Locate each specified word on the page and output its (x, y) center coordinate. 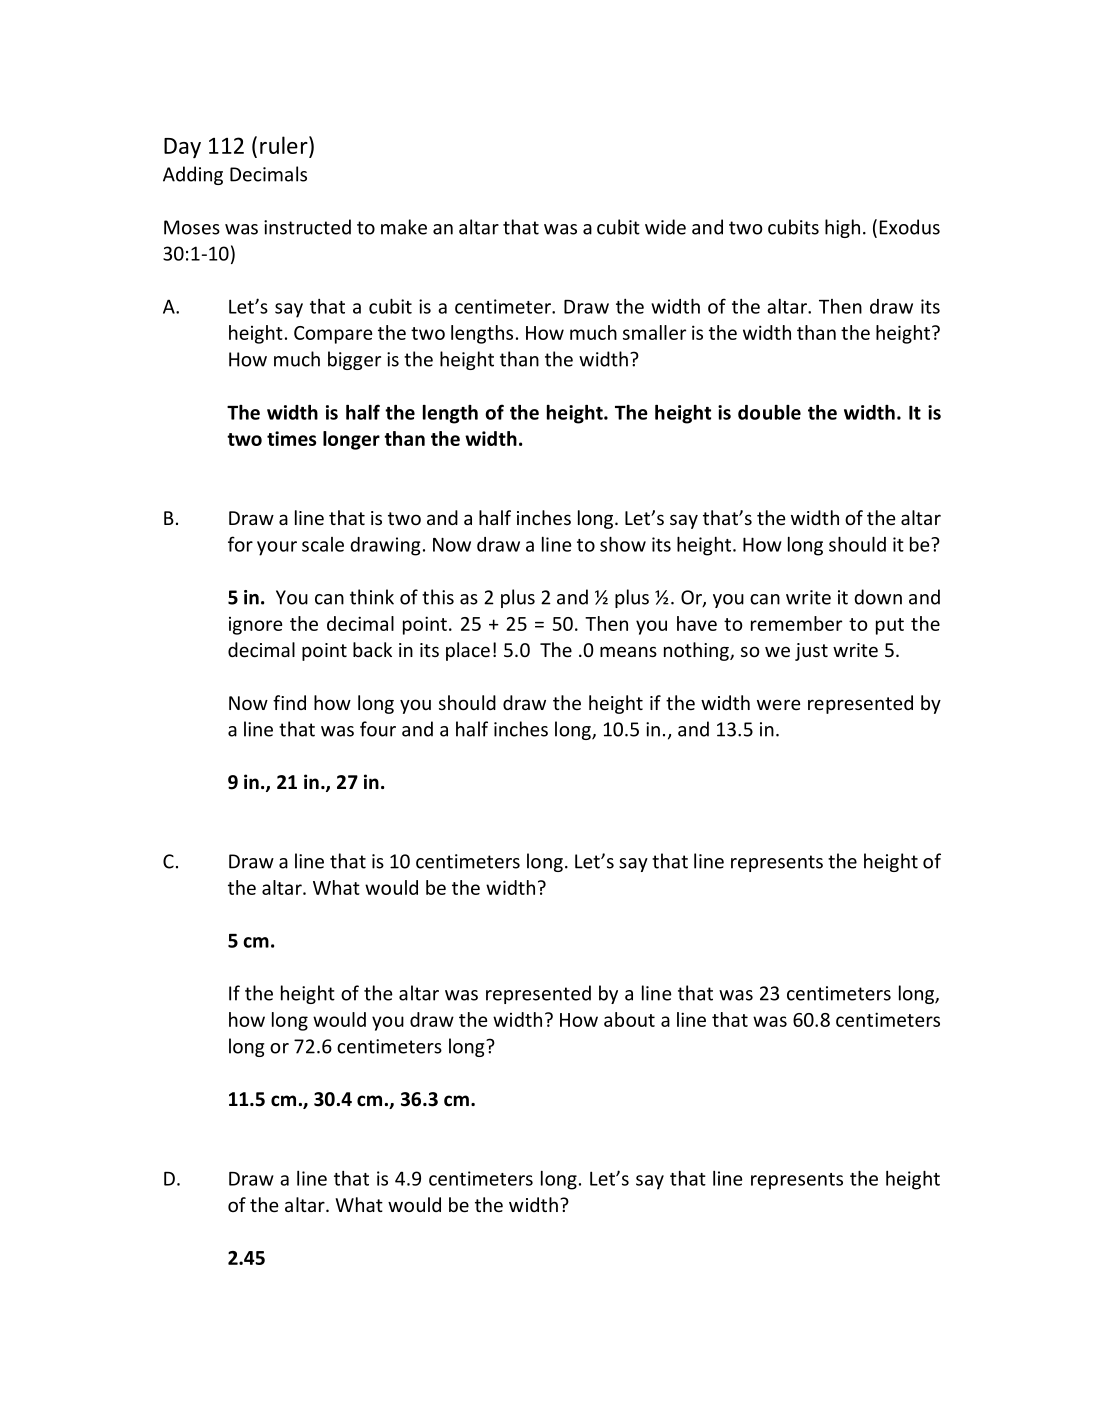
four (378, 729)
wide (665, 227)
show (623, 544)
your (277, 548)
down (878, 597)
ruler (285, 145)
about (629, 1019)
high (842, 228)
